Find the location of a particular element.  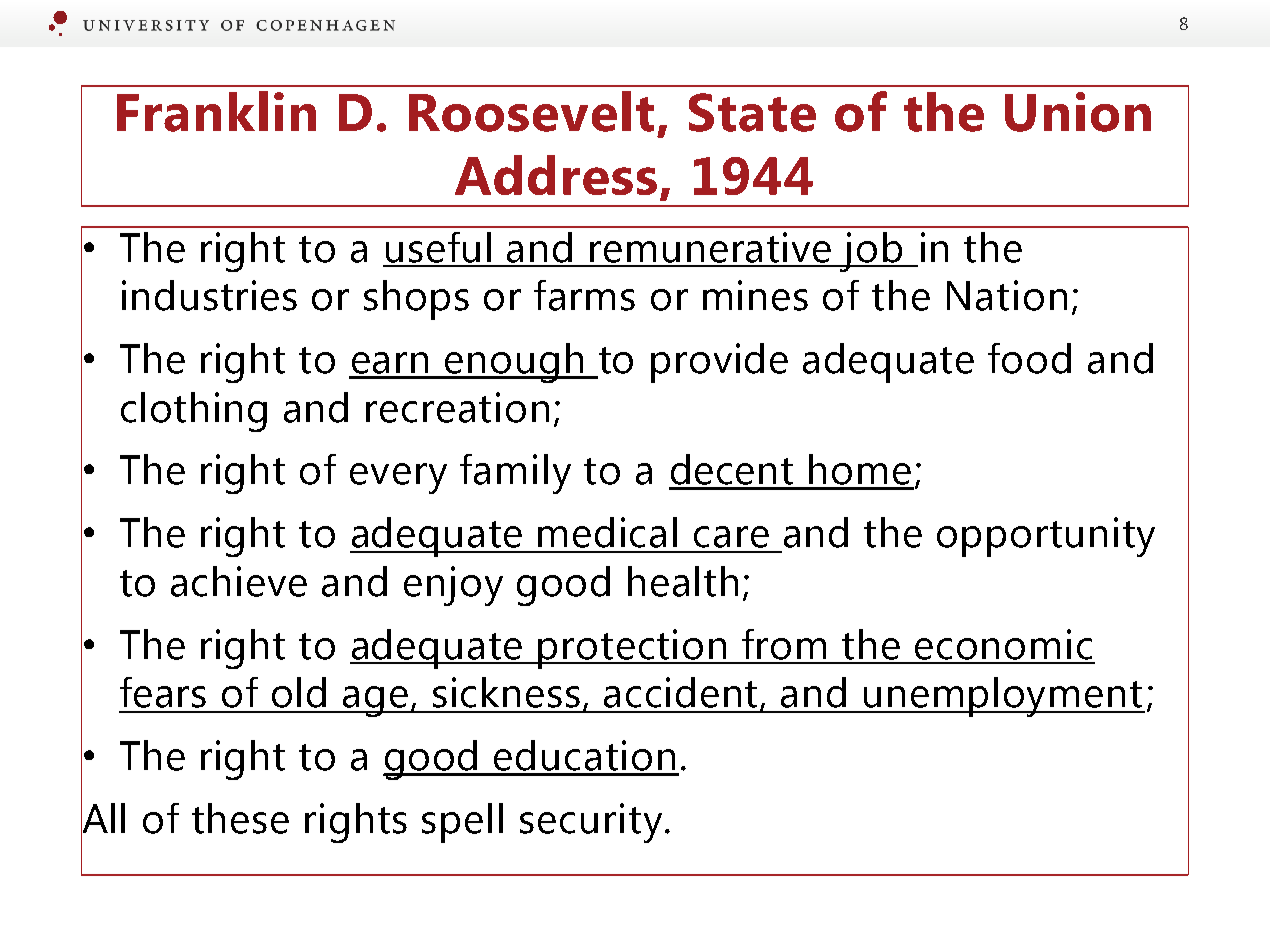

opportunity is located at coordinates (1046, 537).
